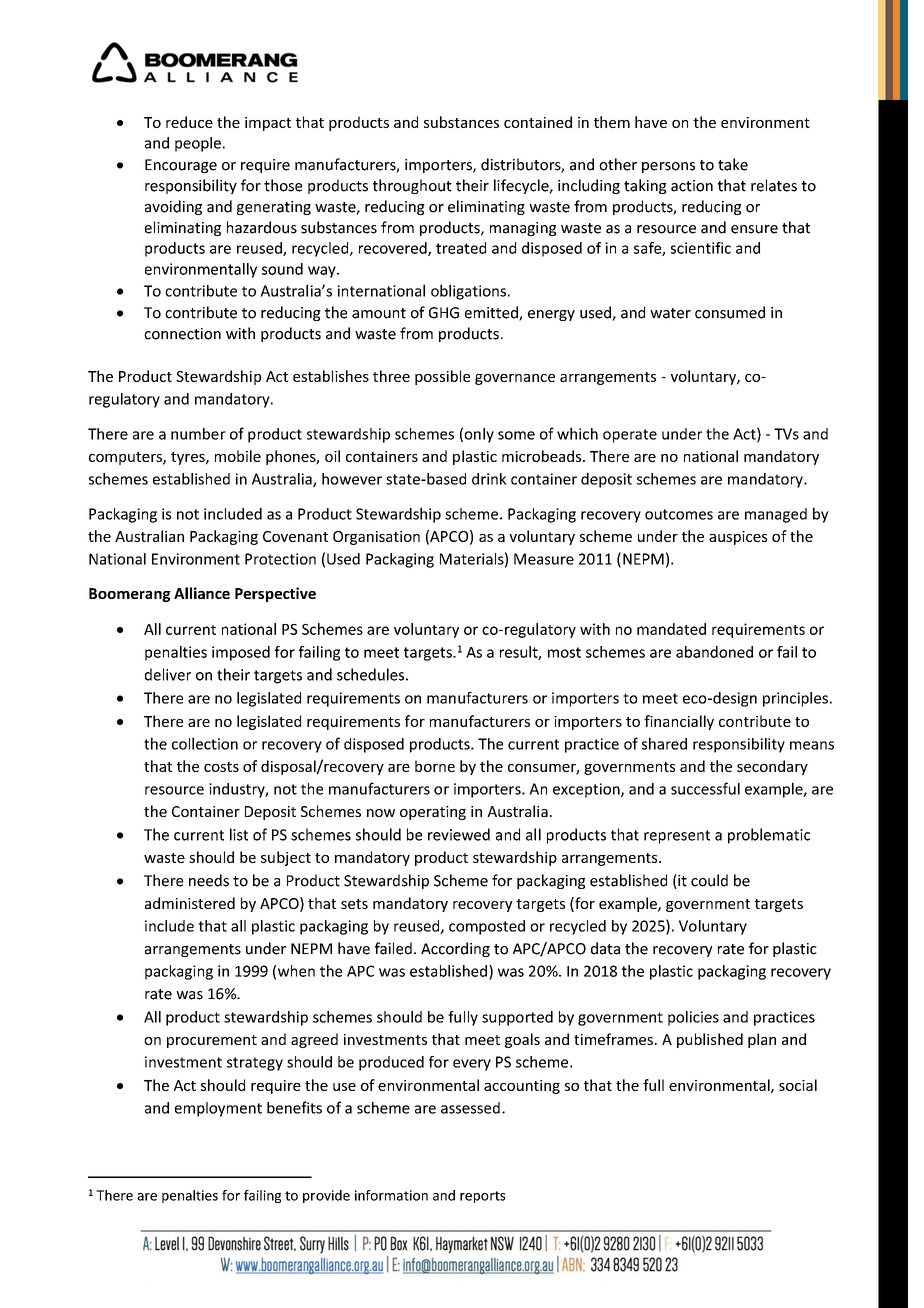  Describe the element at coordinates (714, 652) in the image. I see `abandoned` at that location.
